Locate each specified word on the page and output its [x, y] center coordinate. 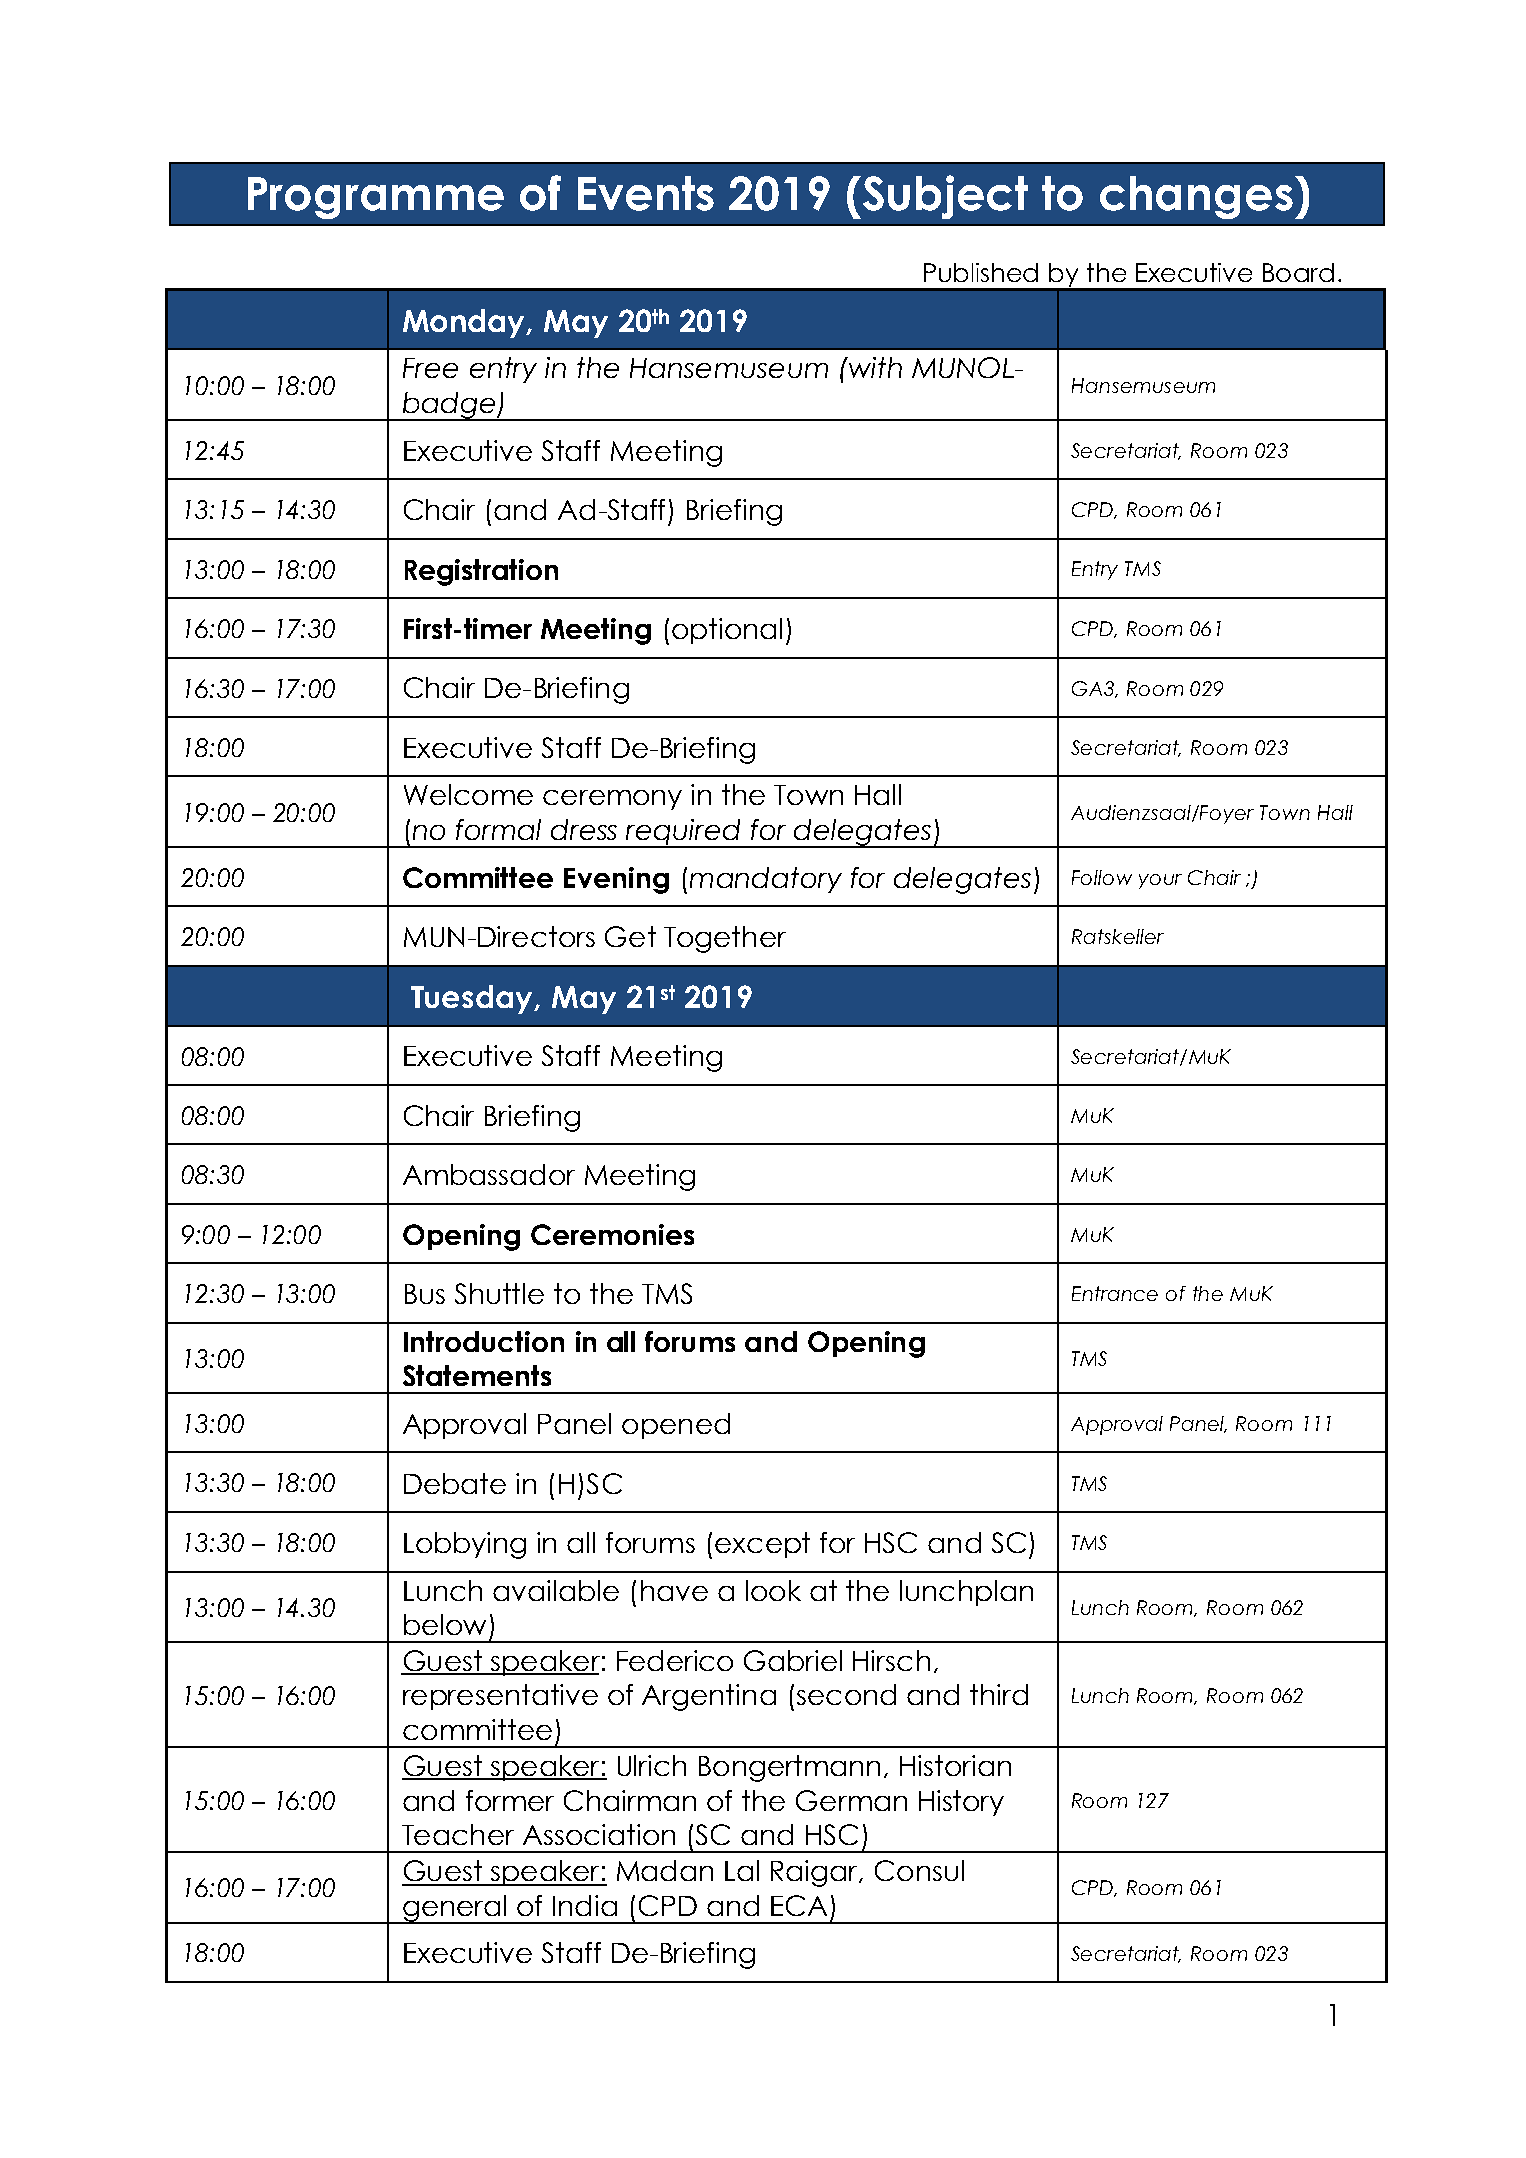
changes [1196, 197]
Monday [465, 323]
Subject [944, 197]
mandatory [766, 880]
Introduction [484, 1341]
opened [676, 1426]
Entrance [1115, 1293]
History [961, 1803]
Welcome [468, 794]
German [851, 1800]
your [1160, 881]
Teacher [458, 1834]
